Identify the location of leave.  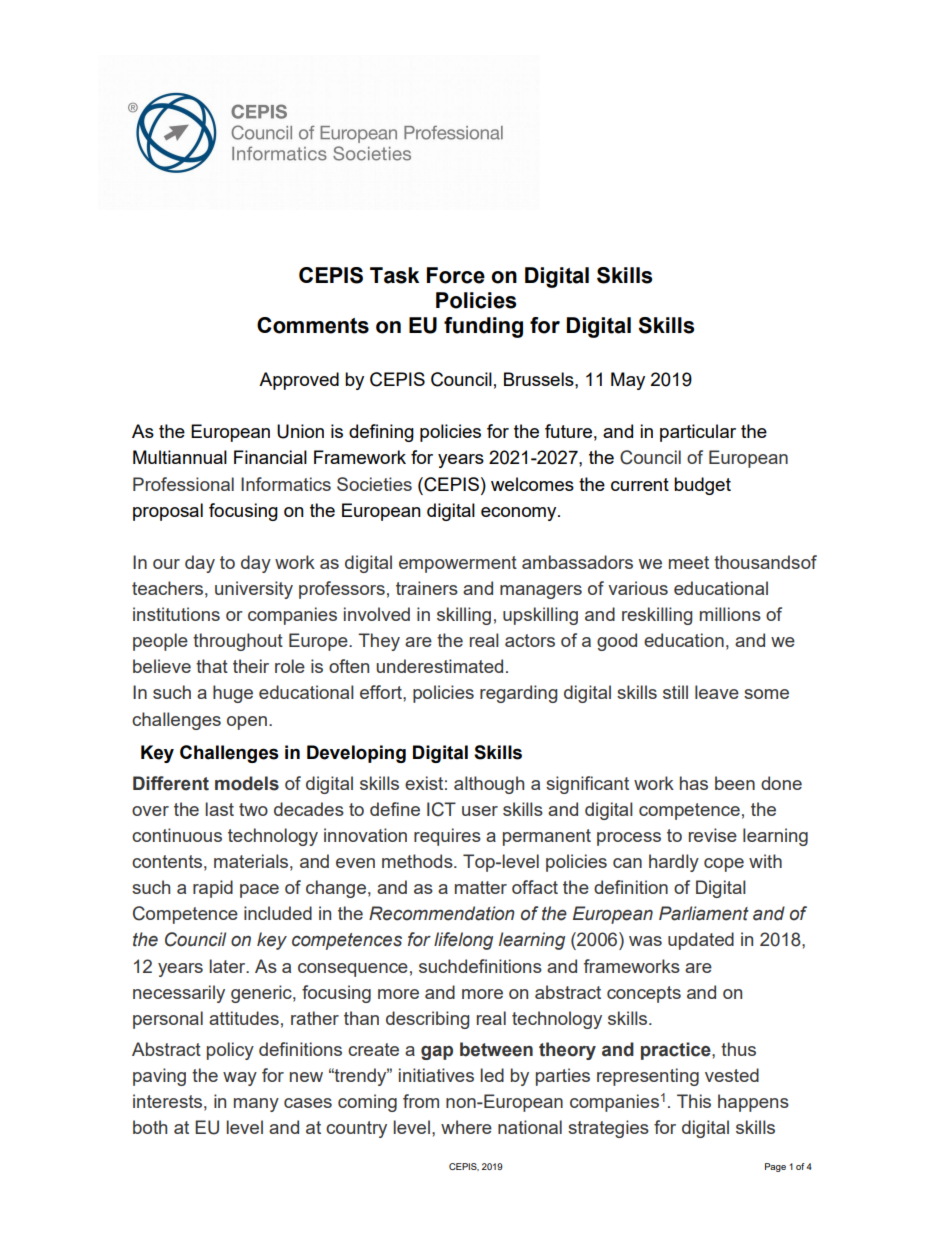
(717, 692).
